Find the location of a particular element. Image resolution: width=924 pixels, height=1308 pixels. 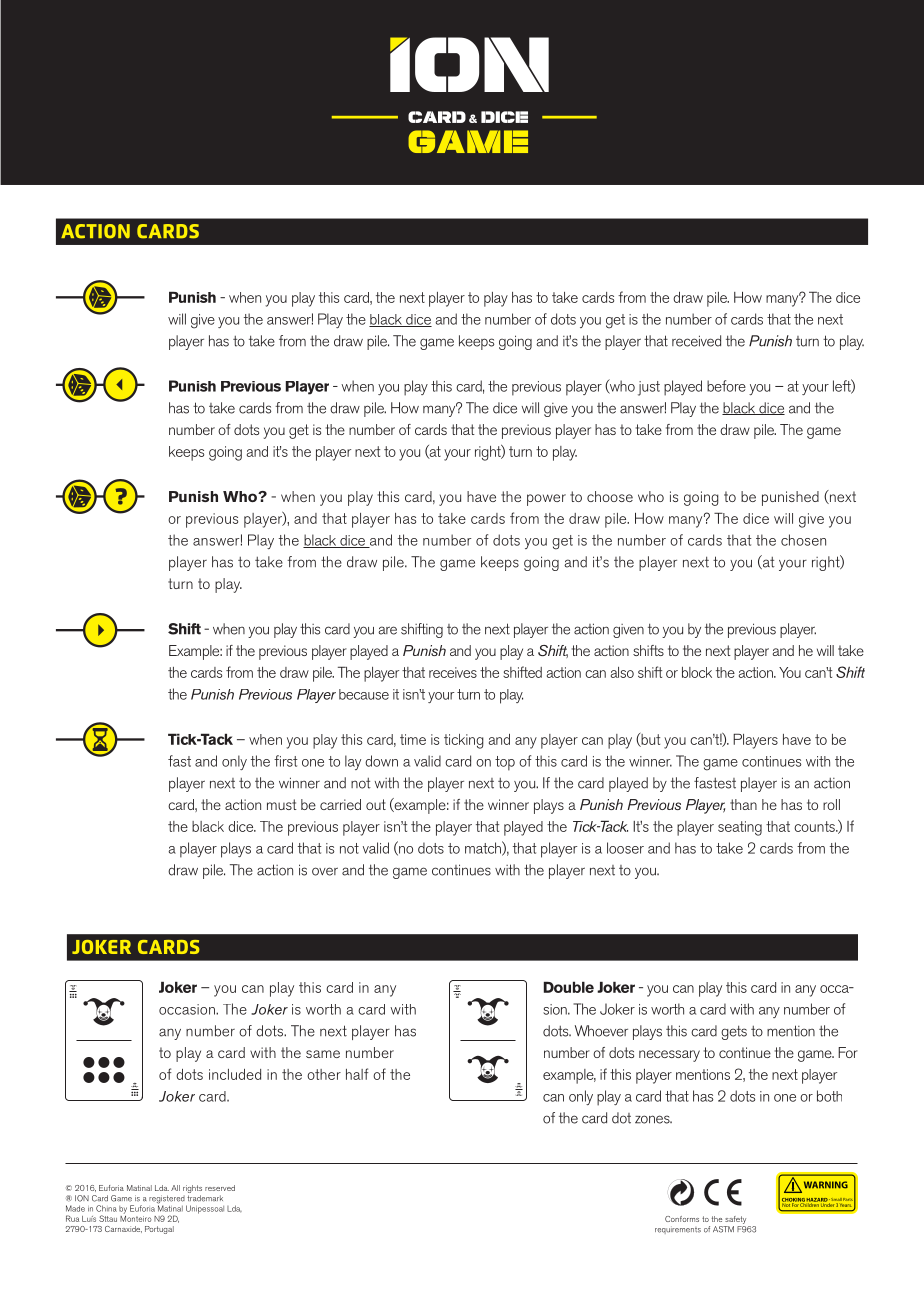

than is located at coordinates (743, 804).
